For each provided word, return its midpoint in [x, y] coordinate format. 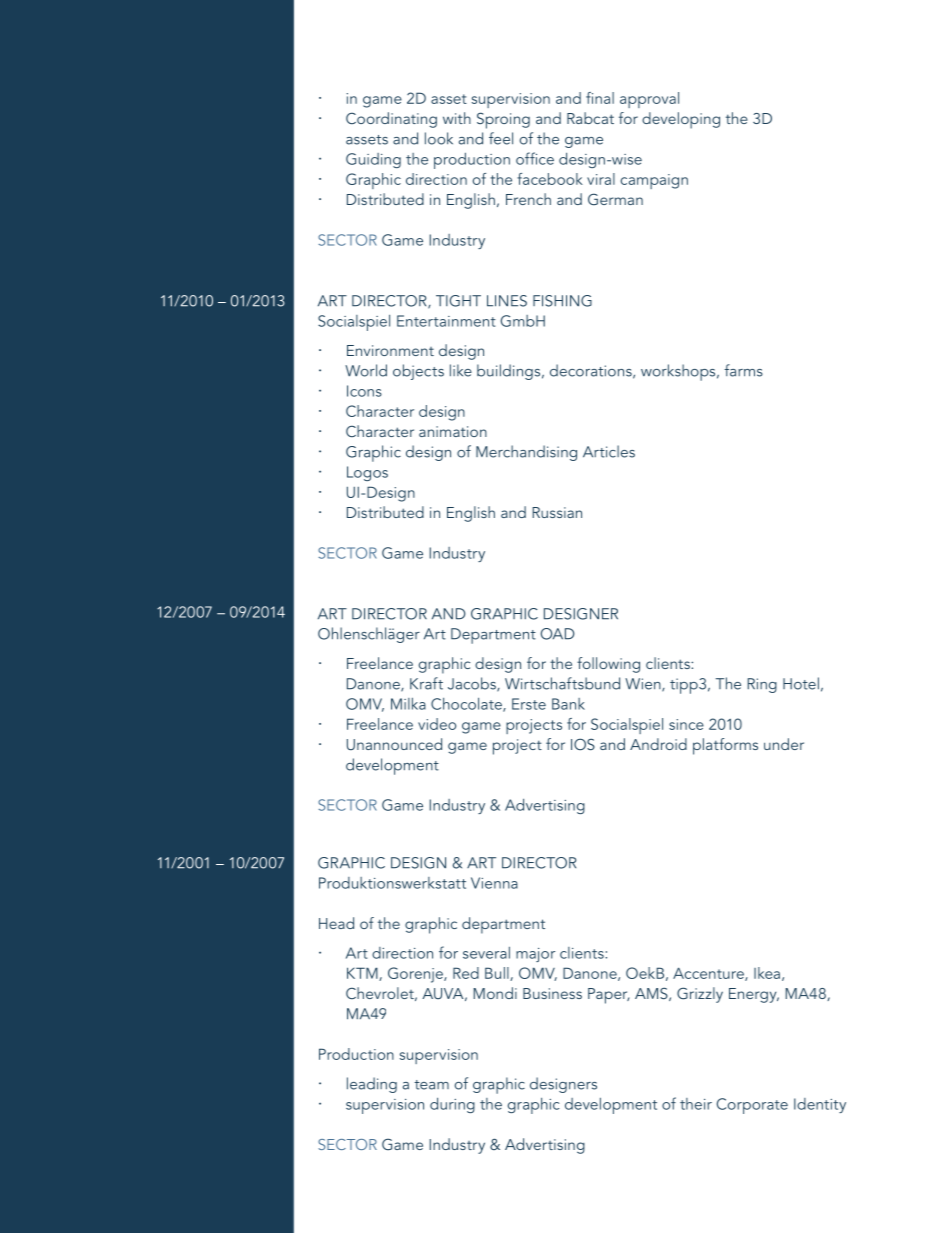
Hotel [801, 683]
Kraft [426, 683]
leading [372, 1085]
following [608, 665]
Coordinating [391, 120]
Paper [608, 996]
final [600, 98]
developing [681, 120]
